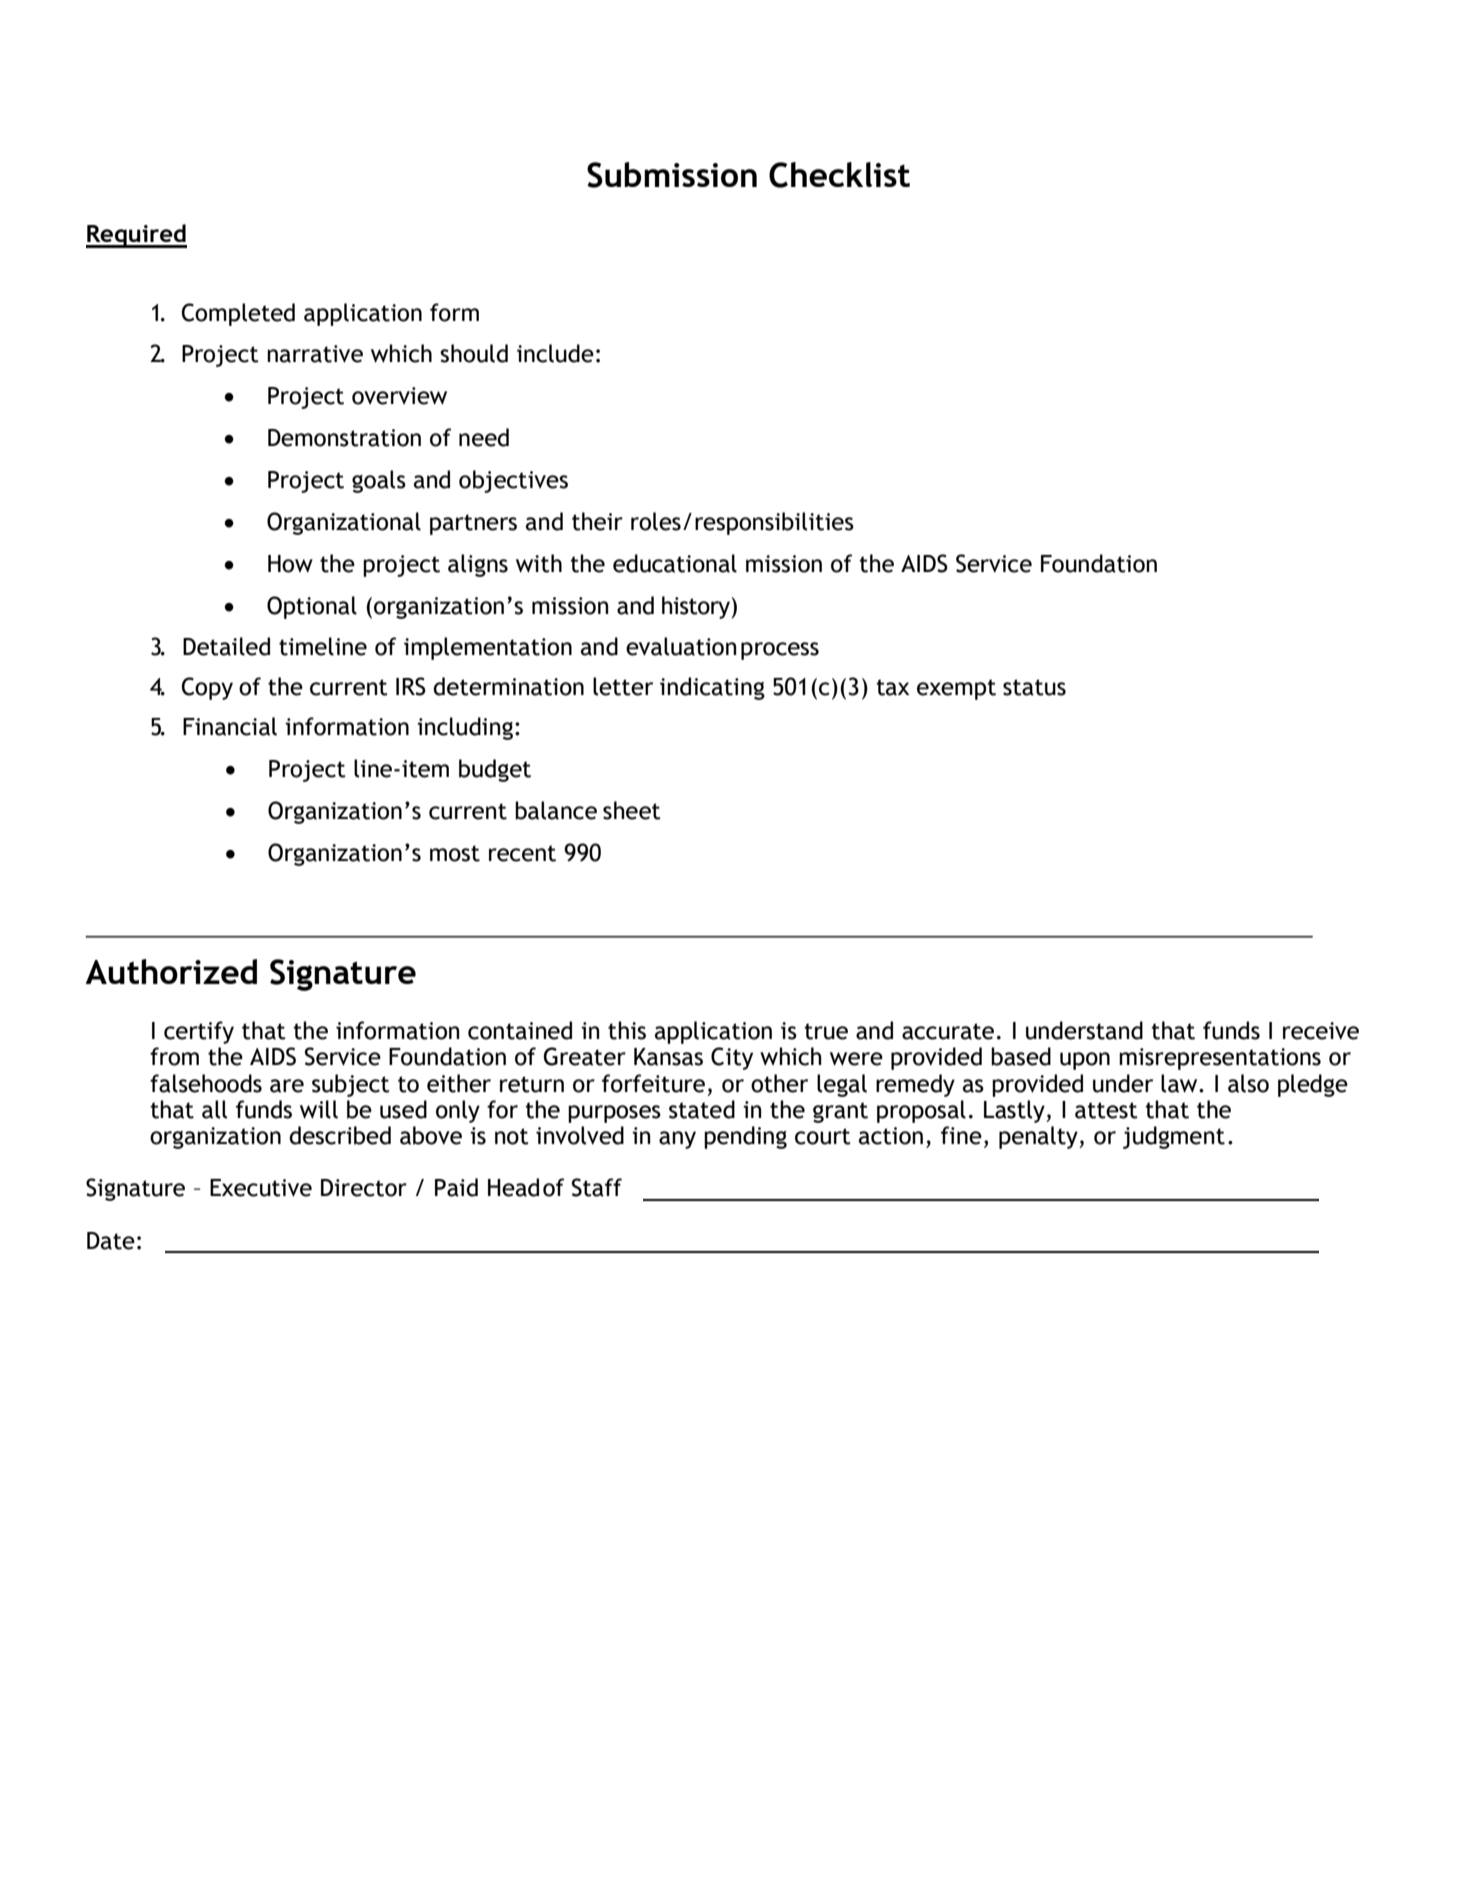 The width and height of the document is (1458, 1886). Describe the element at coordinates (597, 1187) in the document. I see `Staff` at that location.
